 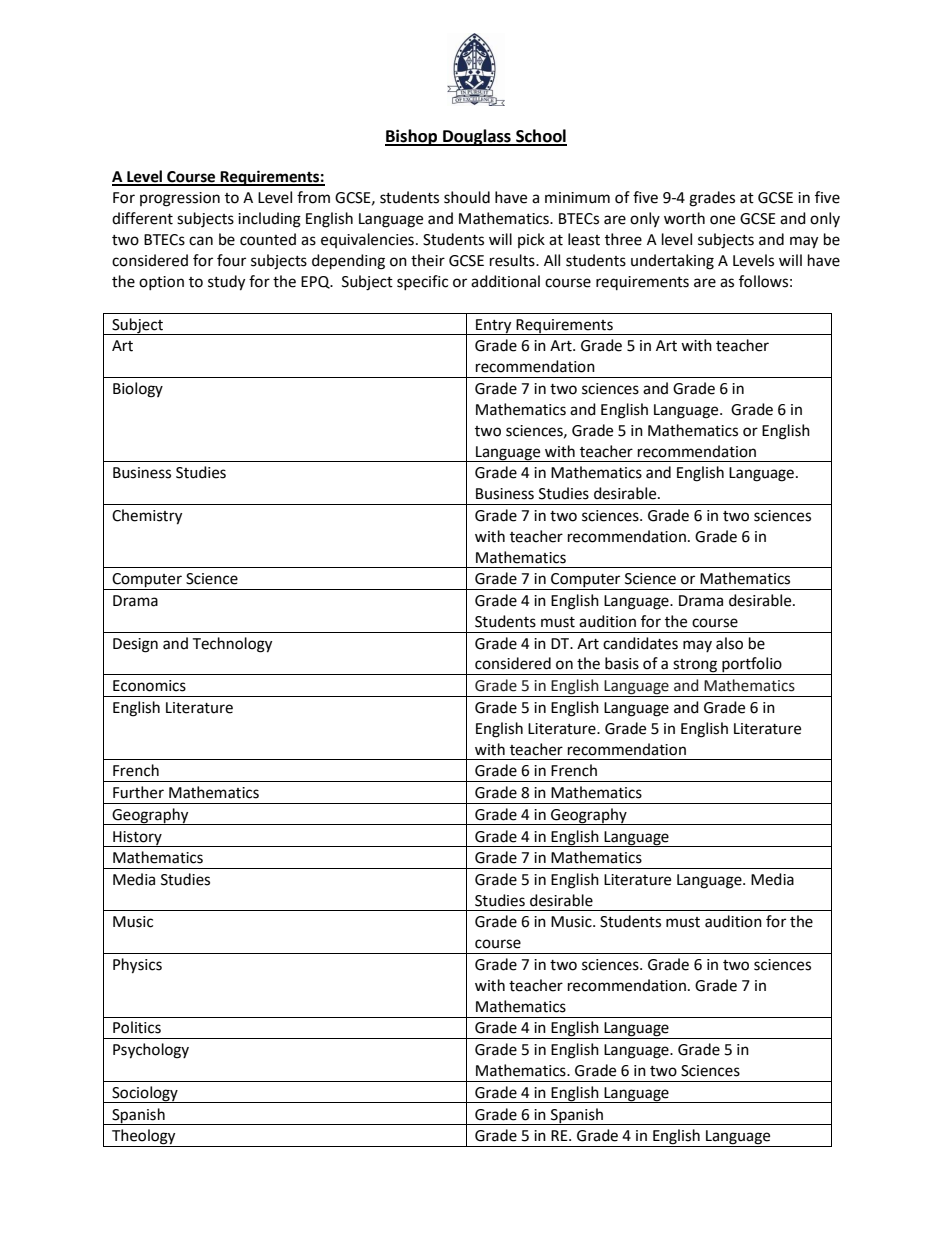 What do you see at coordinates (622, 663) in the screenshot?
I see `basis` at bounding box center [622, 663].
